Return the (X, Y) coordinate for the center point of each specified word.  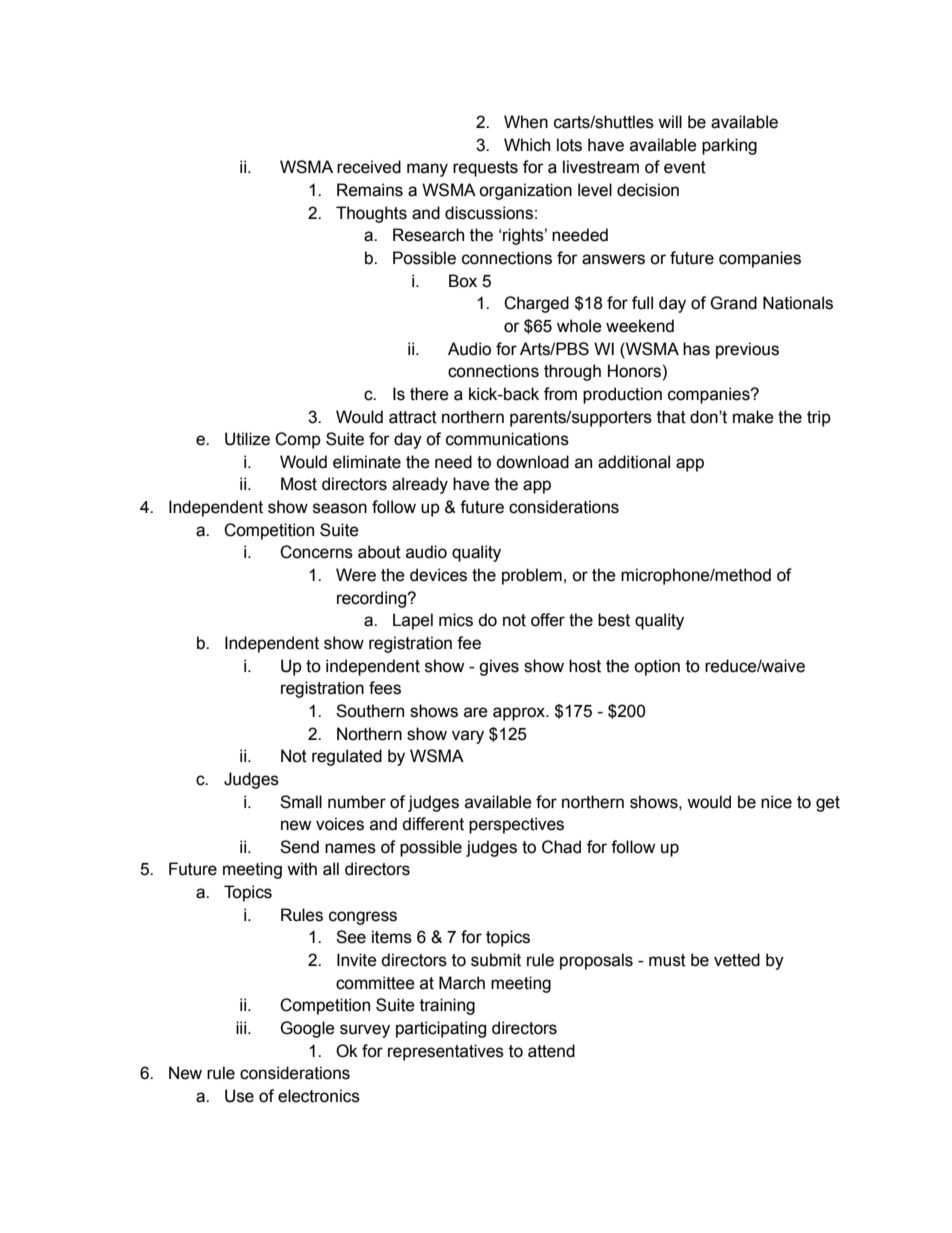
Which (527, 145)
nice (776, 802)
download (532, 462)
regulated (347, 757)
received (369, 167)
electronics (319, 1096)
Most (299, 484)
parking (729, 146)
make (753, 417)
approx (520, 714)
